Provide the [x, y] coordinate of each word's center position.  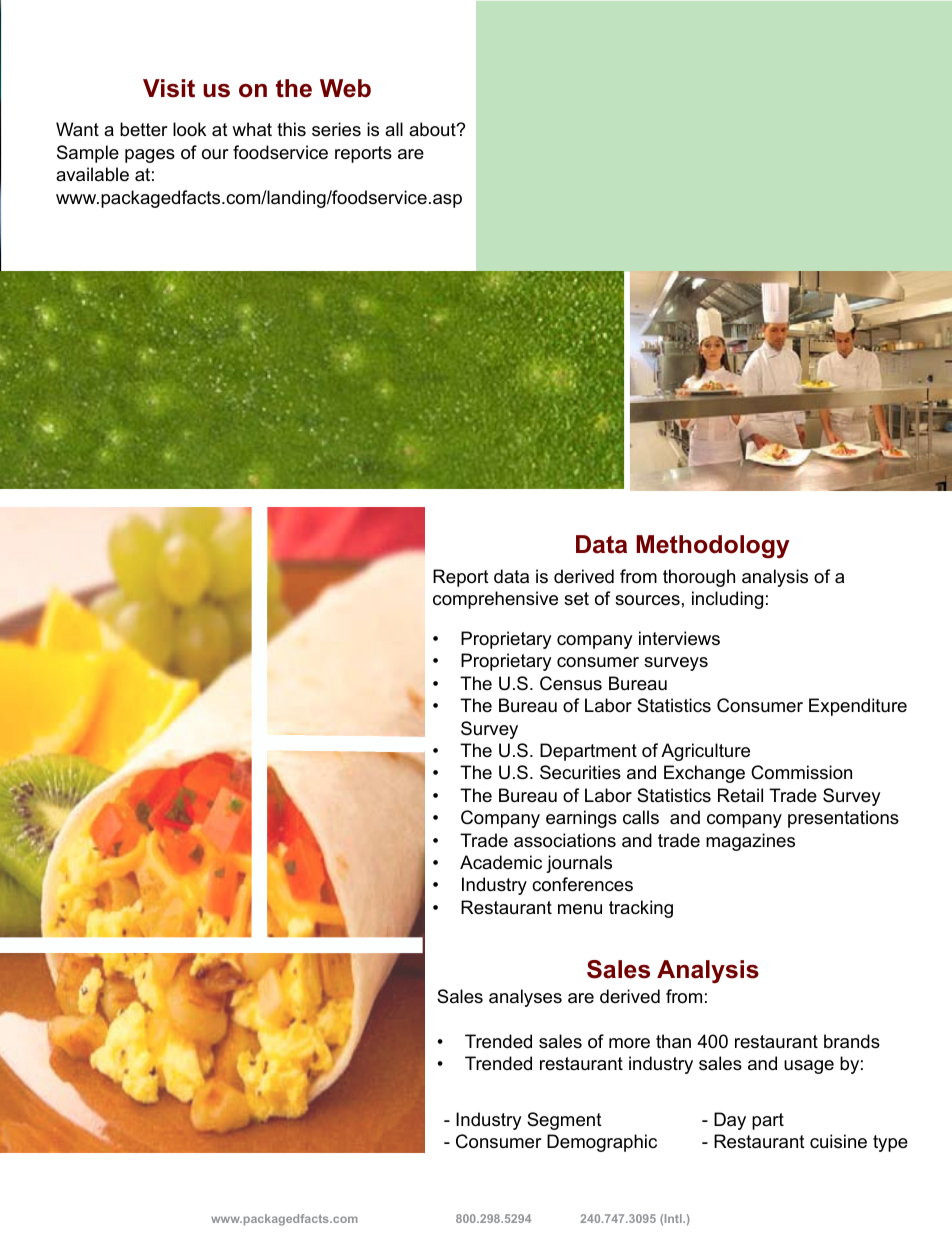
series [336, 129]
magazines [750, 842]
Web [345, 88]
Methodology [713, 547]
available [92, 174]
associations [565, 840]
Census [571, 683]
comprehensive [495, 600]
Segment [564, 1121]
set [576, 599]
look [189, 129]
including [727, 600]
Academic [501, 862]
